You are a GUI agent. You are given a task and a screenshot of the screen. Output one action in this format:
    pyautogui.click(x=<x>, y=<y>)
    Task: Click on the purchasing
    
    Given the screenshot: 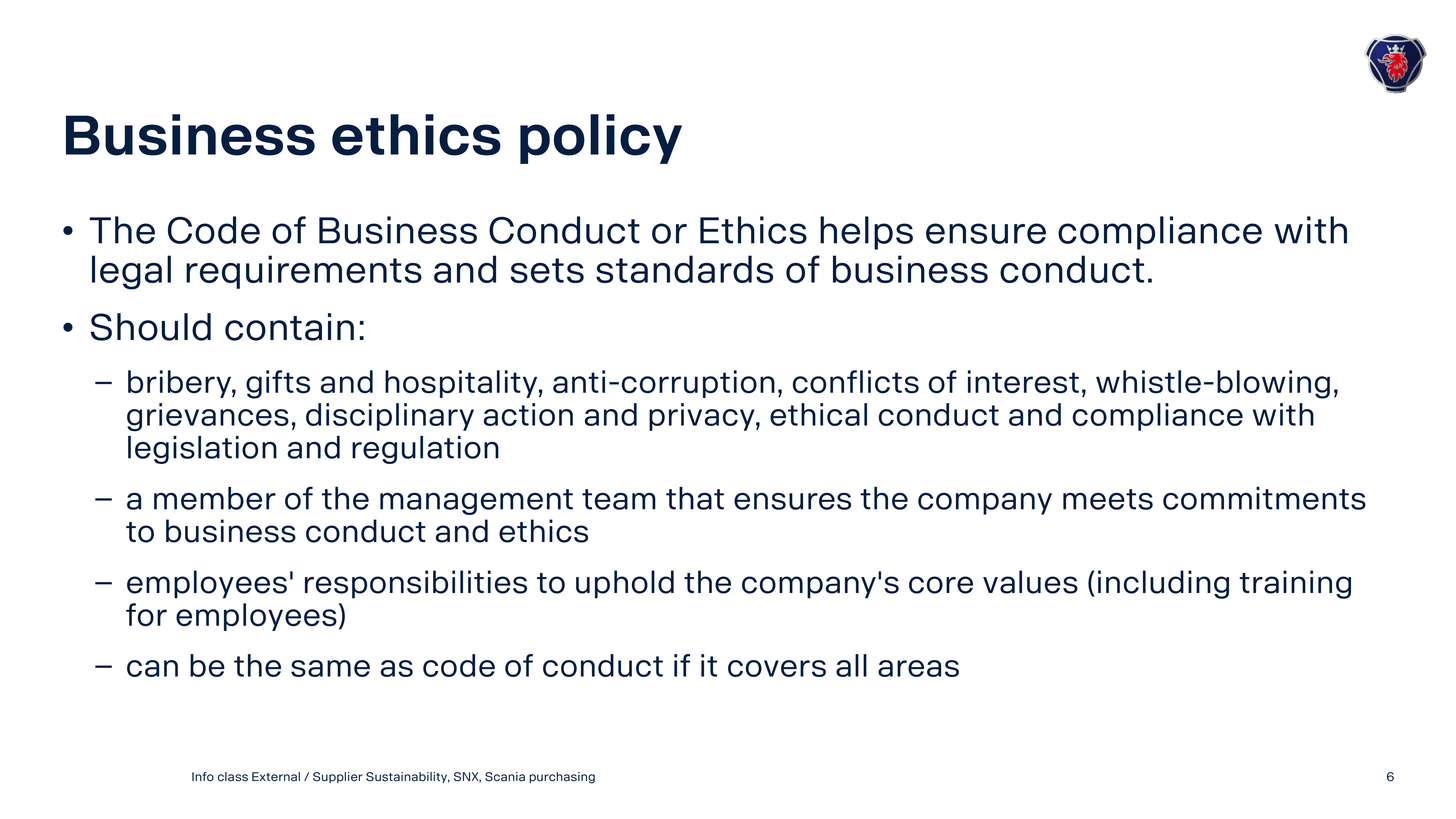 What is the action you would take?
    pyautogui.click(x=562, y=778)
